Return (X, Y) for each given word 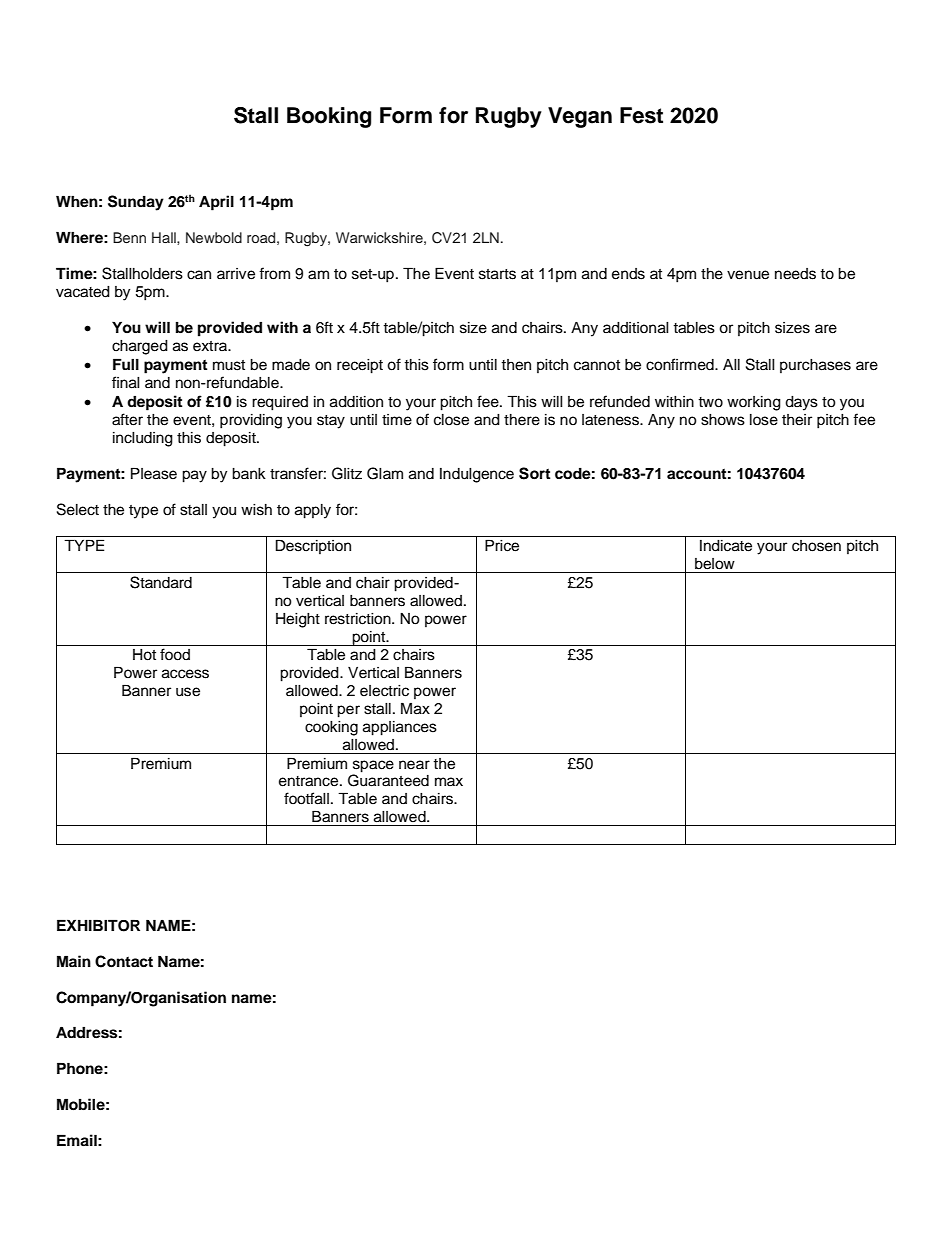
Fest (641, 115)
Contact (124, 961)
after (127, 419)
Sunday (136, 203)
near (414, 765)
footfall (306, 798)
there (522, 420)
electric (384, 691)
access (185, 674)
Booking (329, 117)
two (710, 402)
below (715, 564)
